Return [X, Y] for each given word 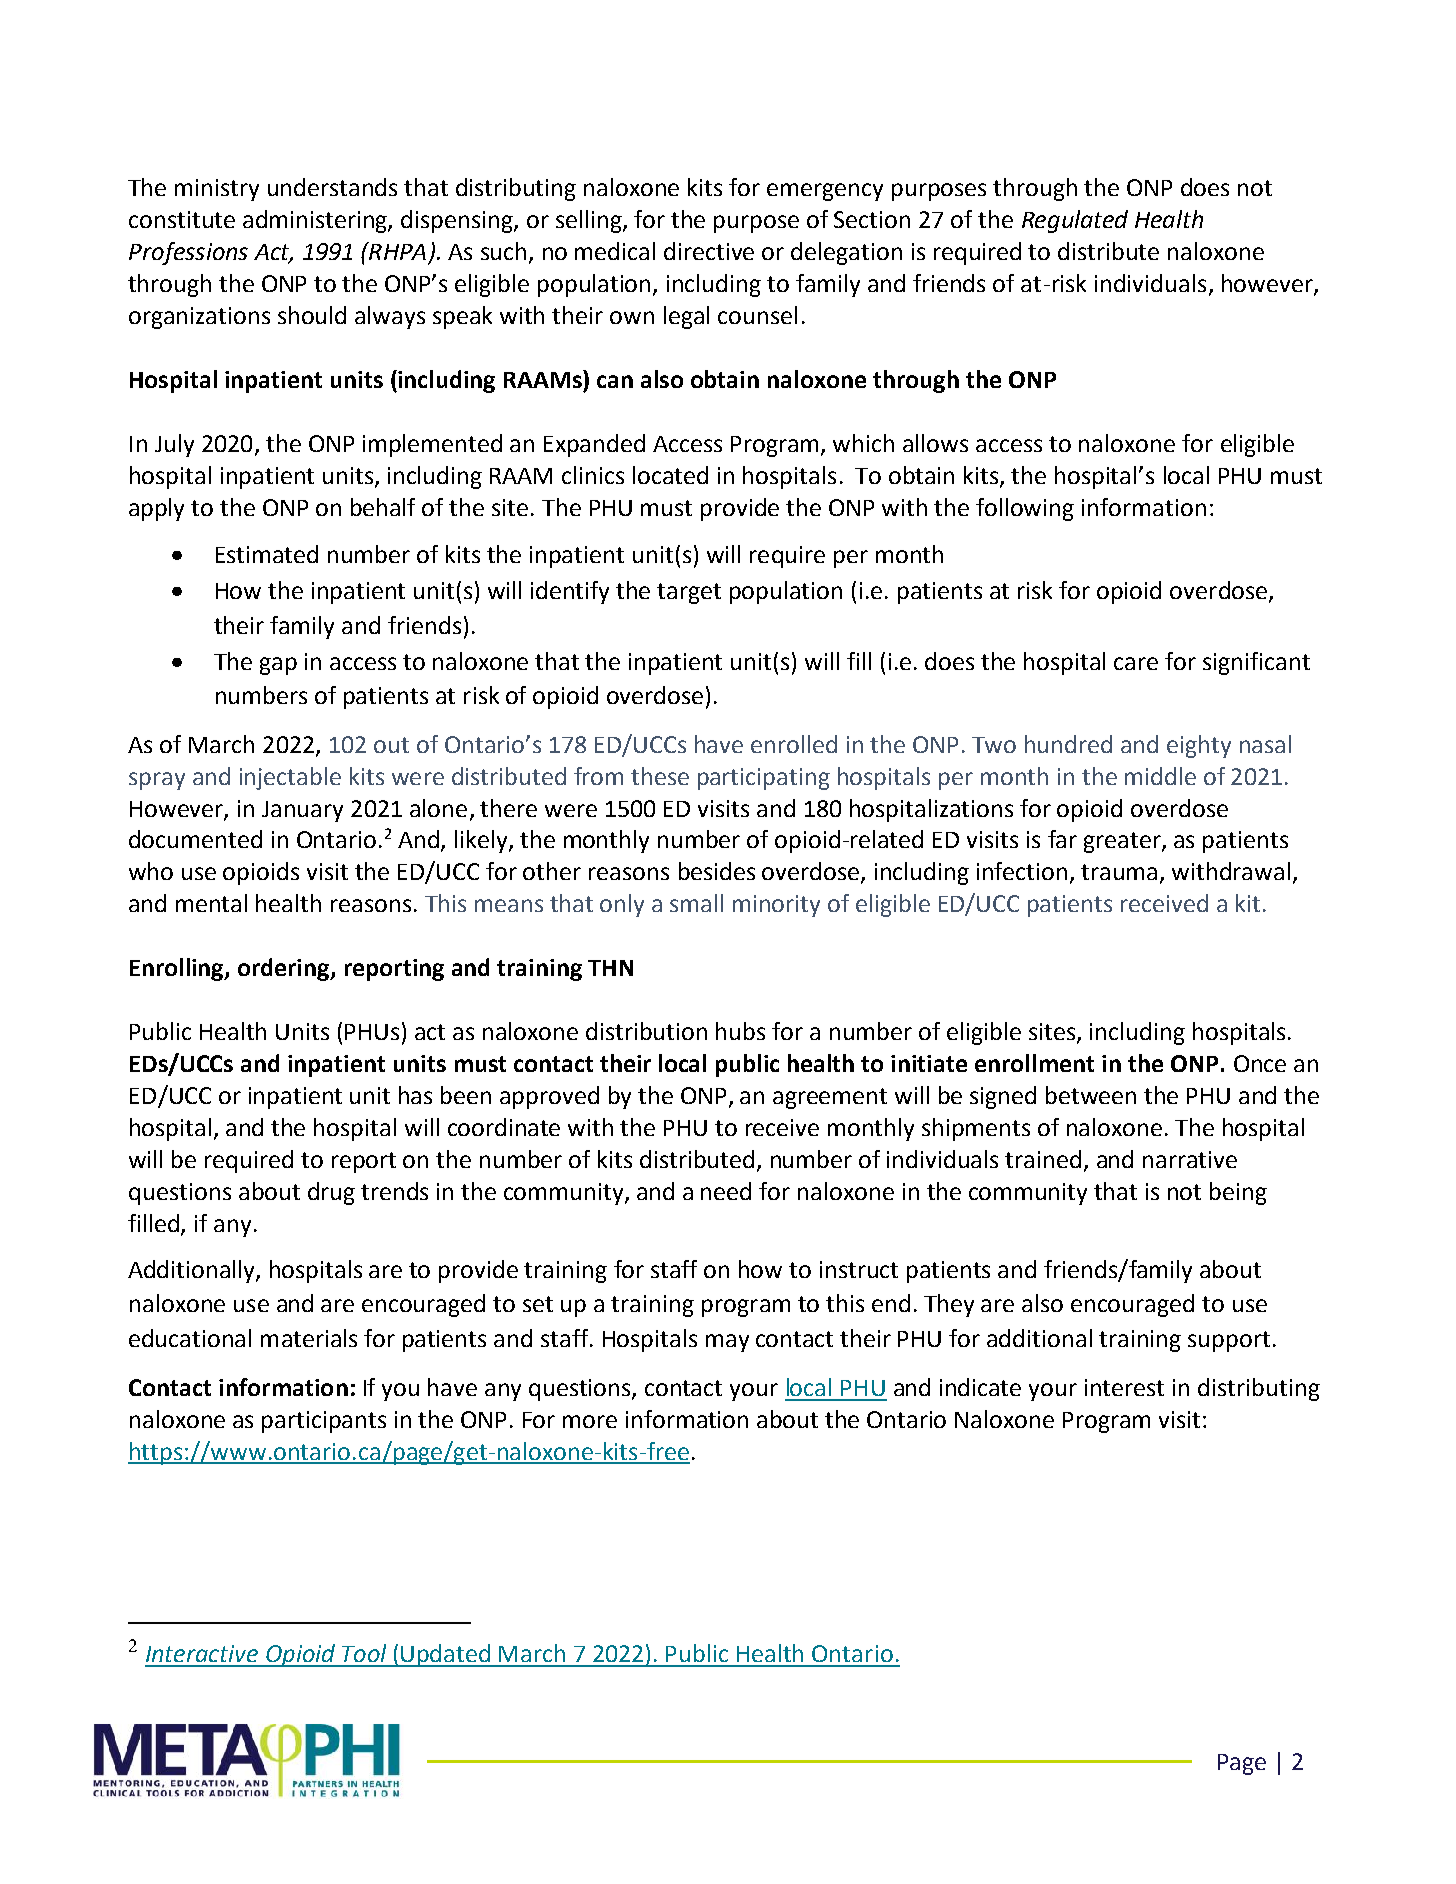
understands [332, 187]
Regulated [1075, 221]
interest [1124, 1387]
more [590, 1421]
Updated [446, 1655]
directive [709, 251]
